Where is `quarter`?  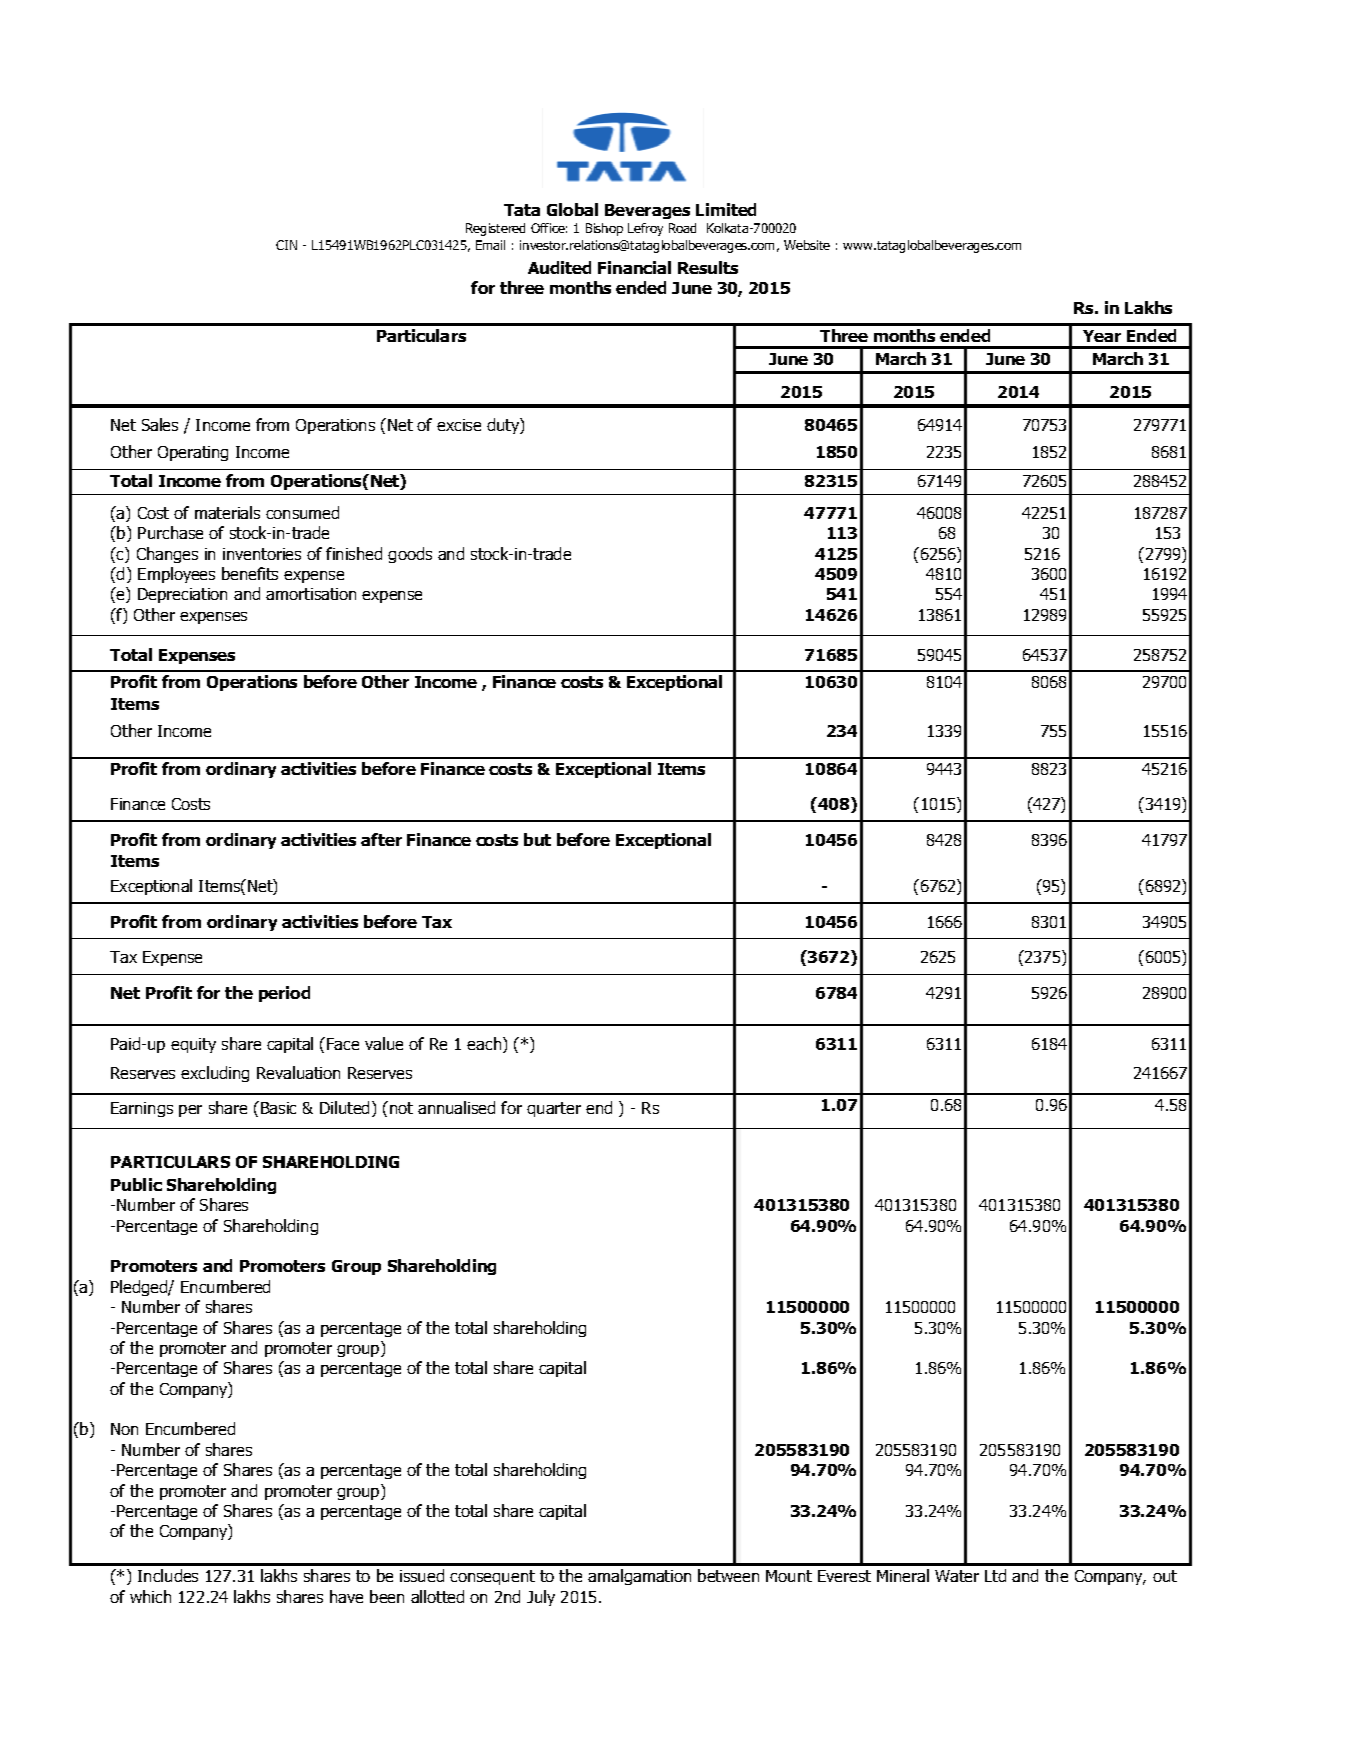 quarter is located at coordinates (554, 1109).
